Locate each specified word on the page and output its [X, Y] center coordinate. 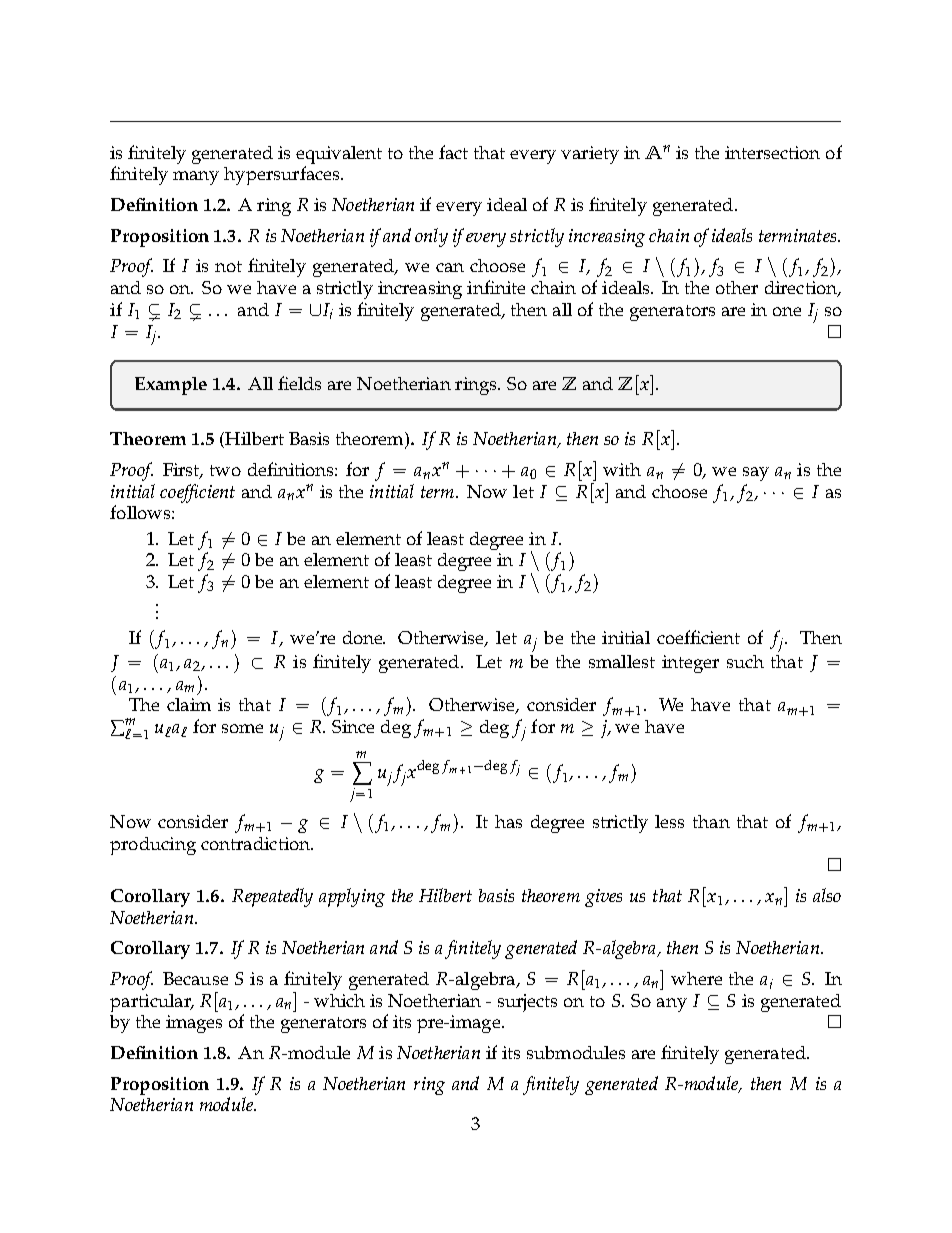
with [622, 469]
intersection [772, 152]
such [745, 661]
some [242, 728]
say [756, 474]
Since [353, 726]
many [196, 178]
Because [195, 978]
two [225, 470]
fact [453, 152]
